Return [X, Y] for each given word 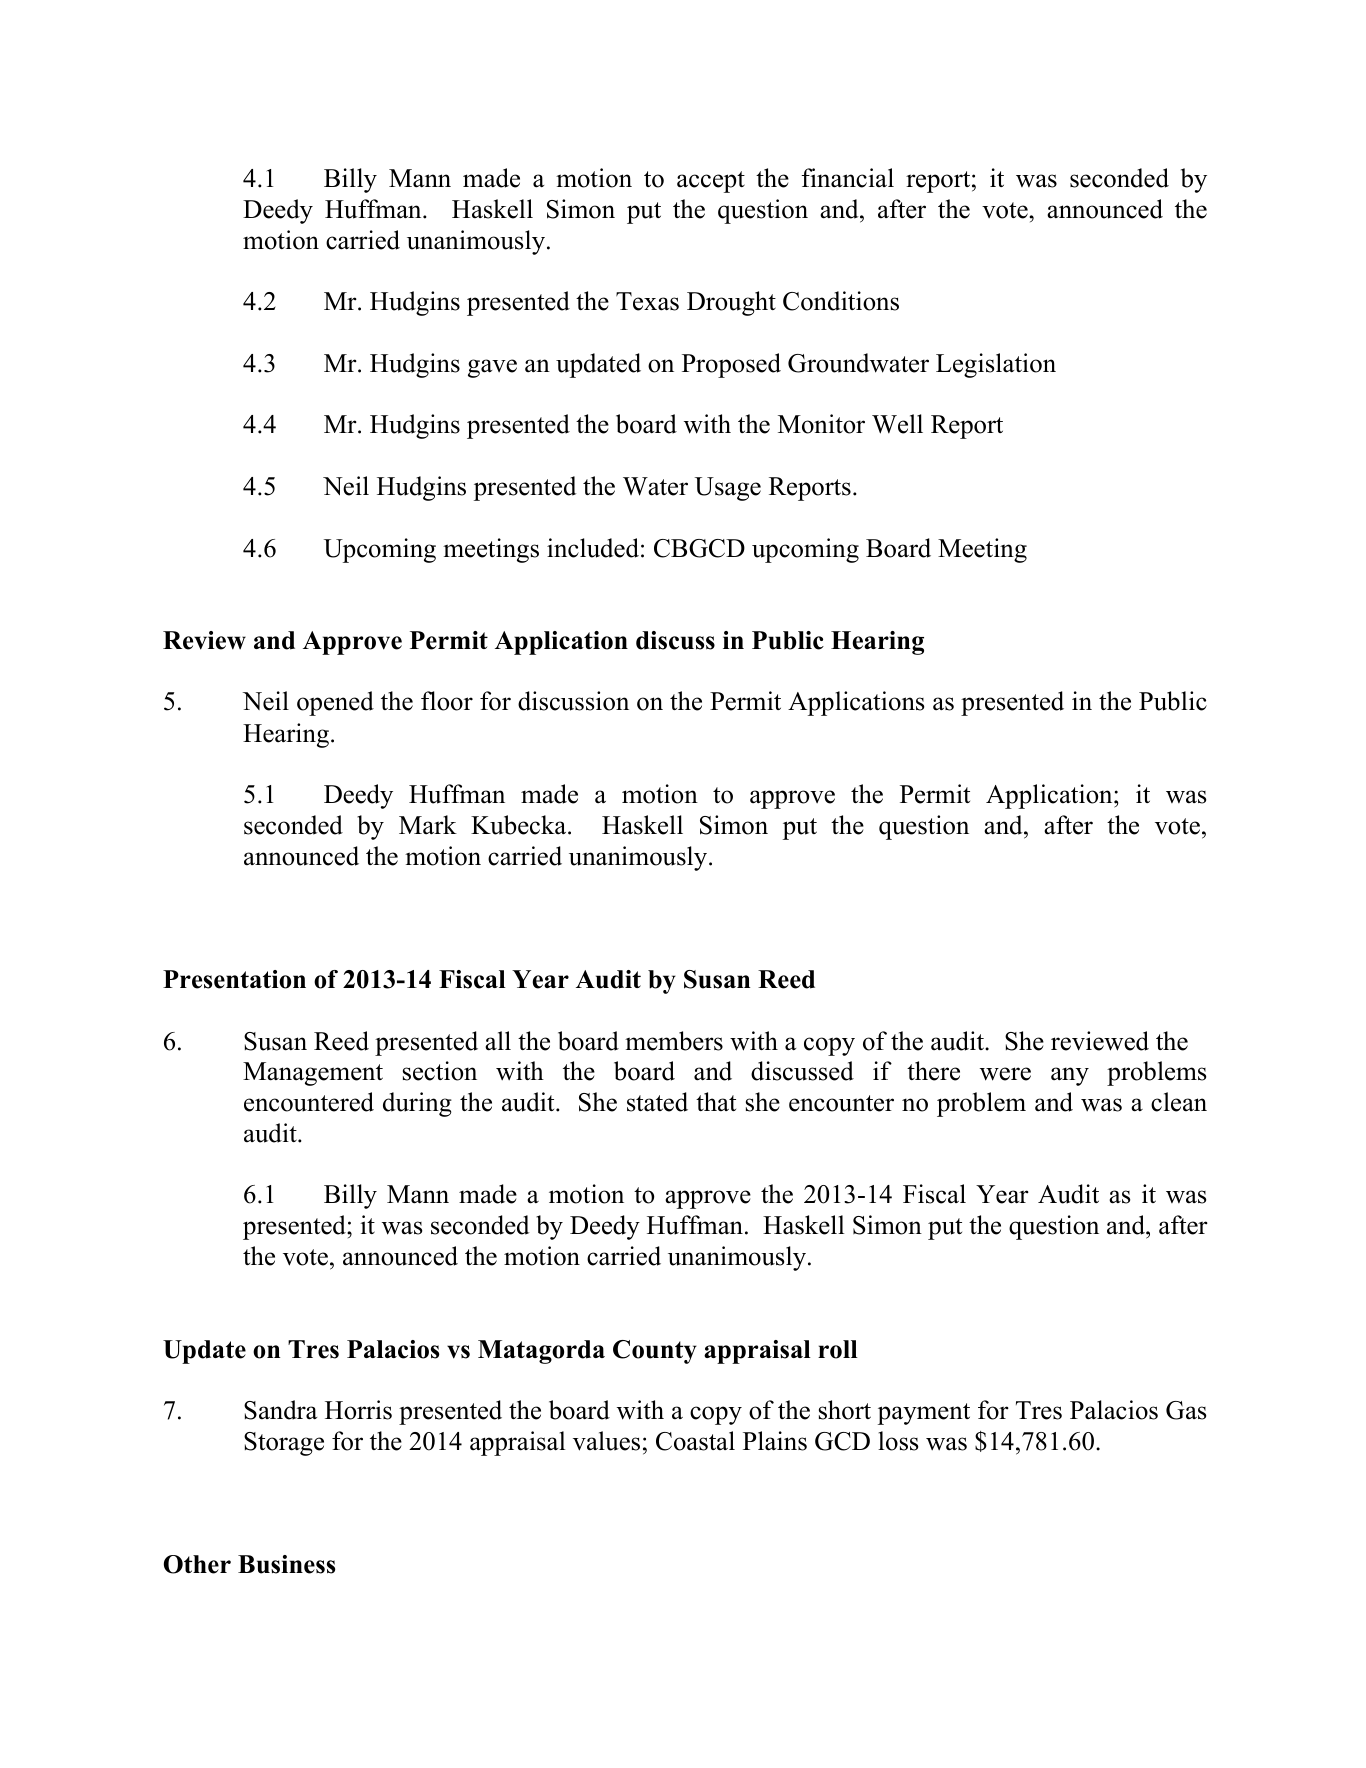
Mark [428, 825]
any [1070, 1076]
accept [711, 182]
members [674, 1041]
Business [286, 1564]
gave [492, 368]
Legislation [996, 365]
